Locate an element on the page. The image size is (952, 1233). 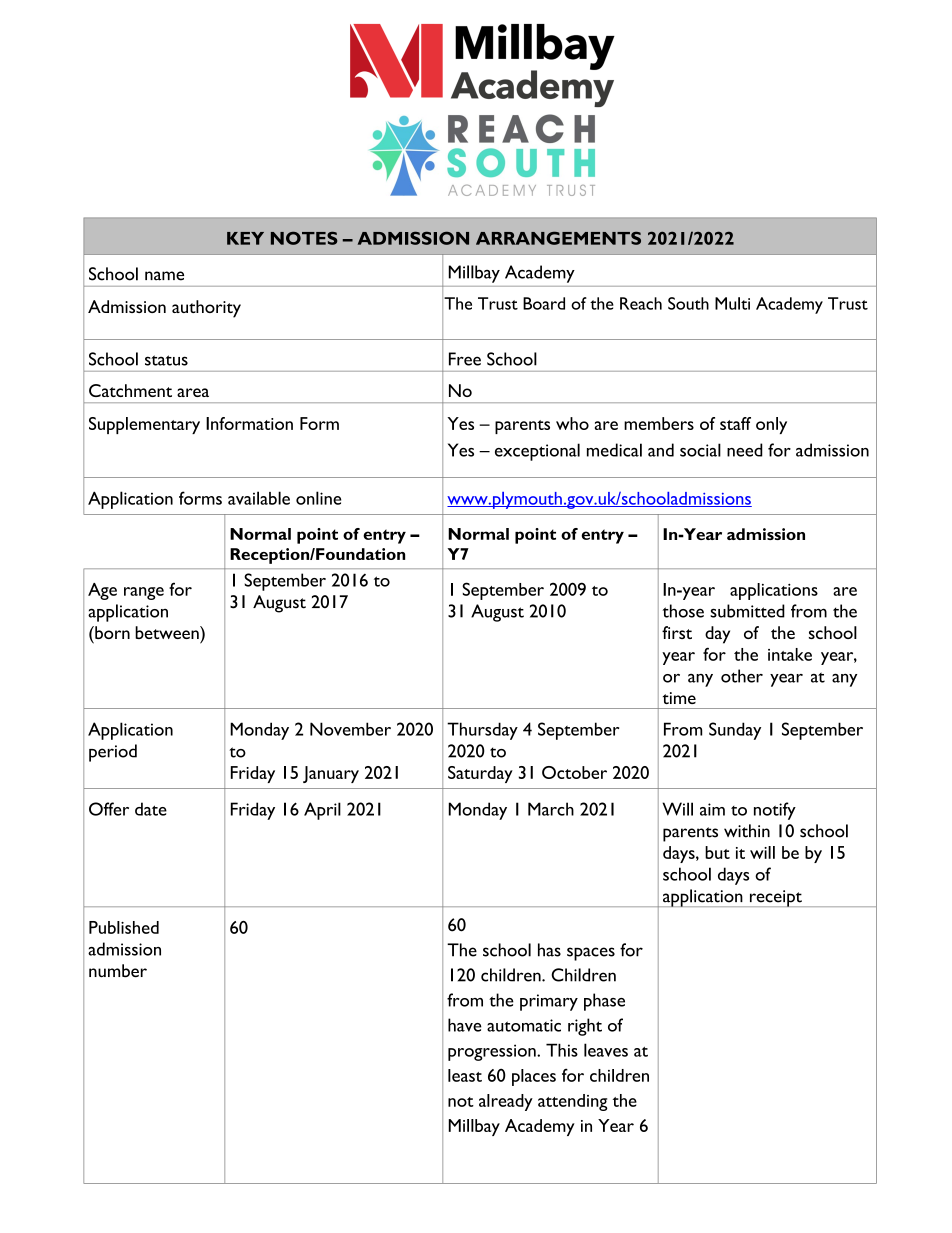
South is located at coordinates (688, 303).
